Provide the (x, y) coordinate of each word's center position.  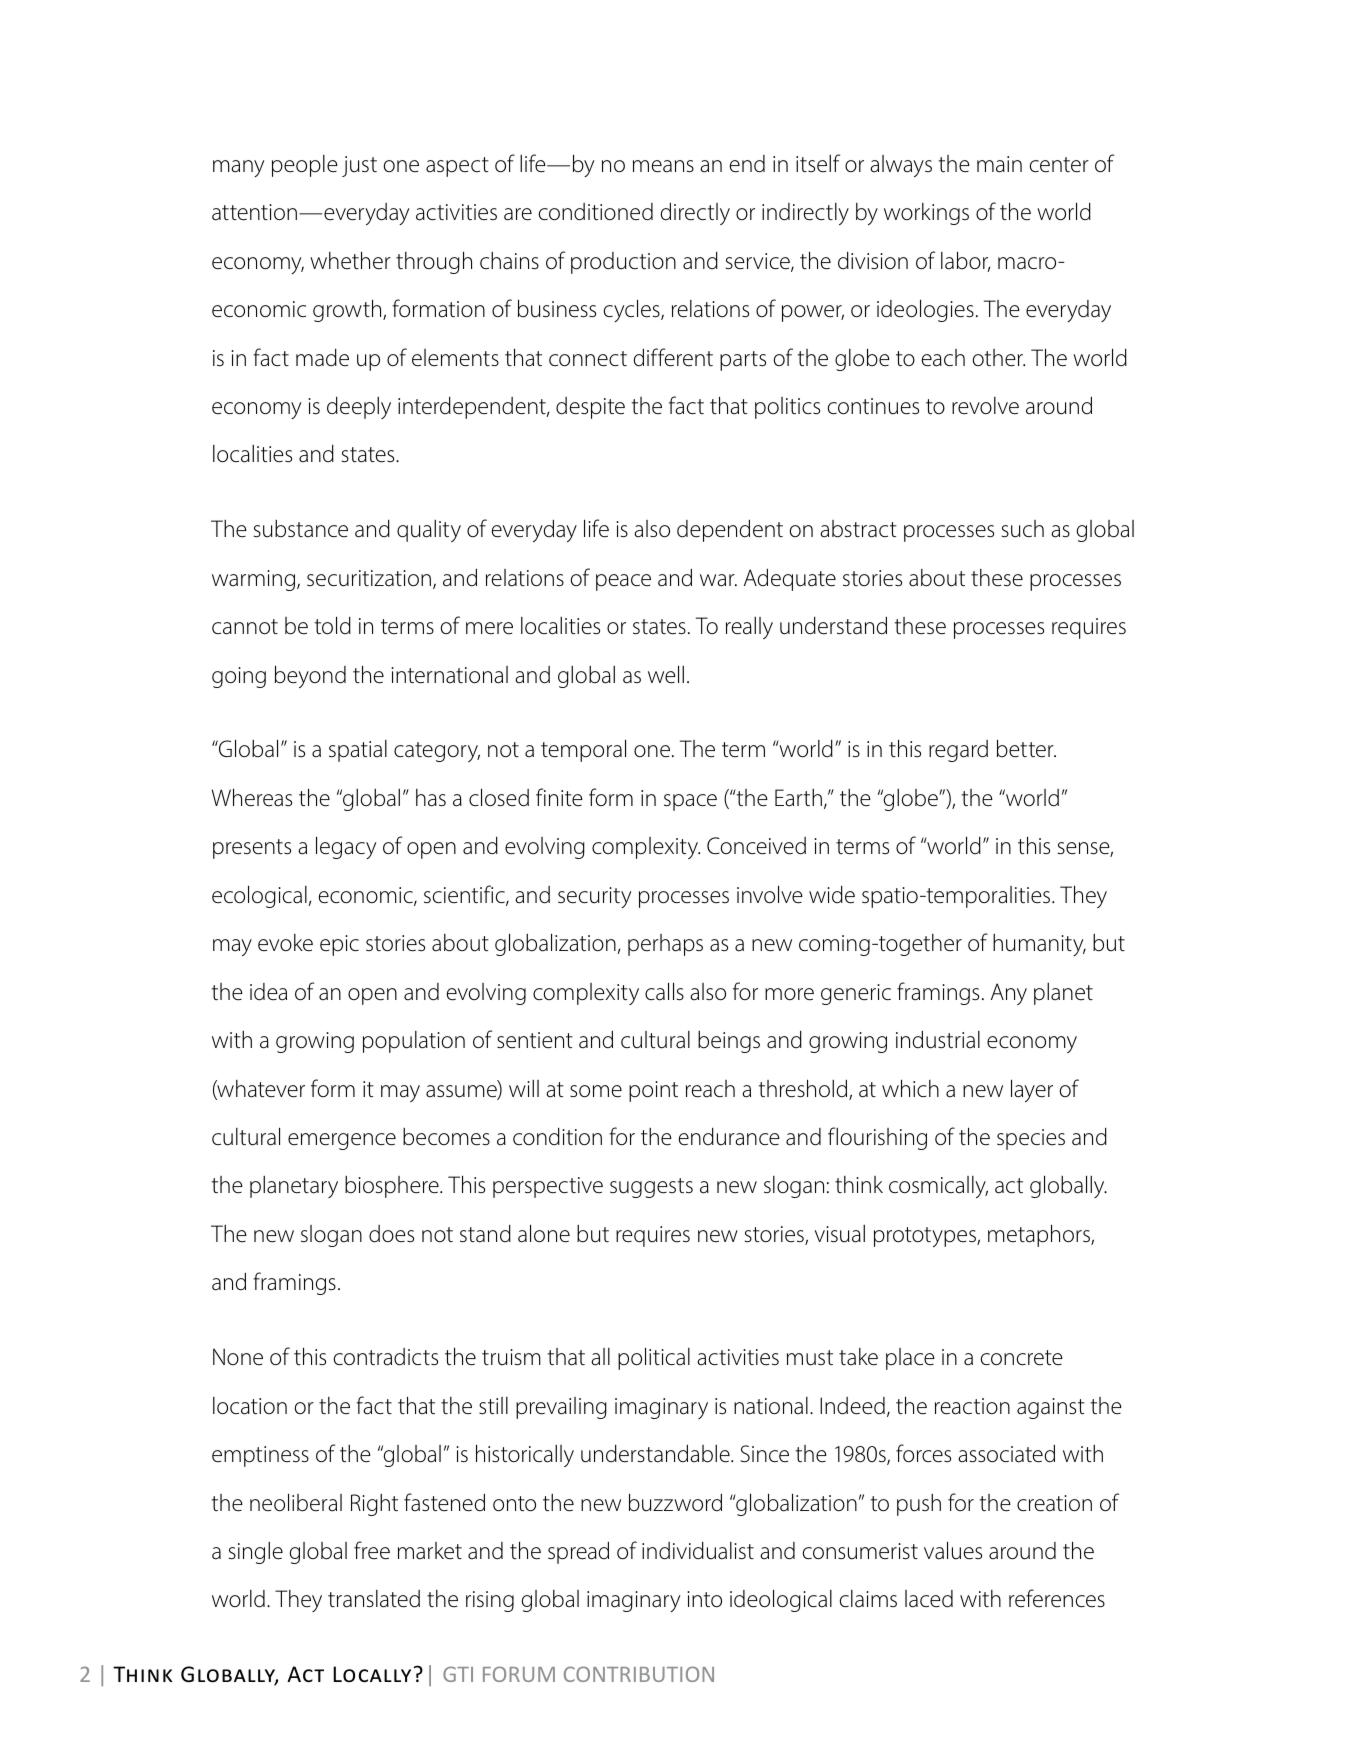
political (654, 1358)
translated (374, 1599)
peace (623, 582)
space (690, 802)
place (910, 1359)
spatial (358, 751)
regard (958, 751)
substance (301, 529)
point (653, 1091)
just (359, 166)
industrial (938, 1039)
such (1023, 529)
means (663, 166)
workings (926, 214)
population (414, 1042)
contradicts (385, 1357)
